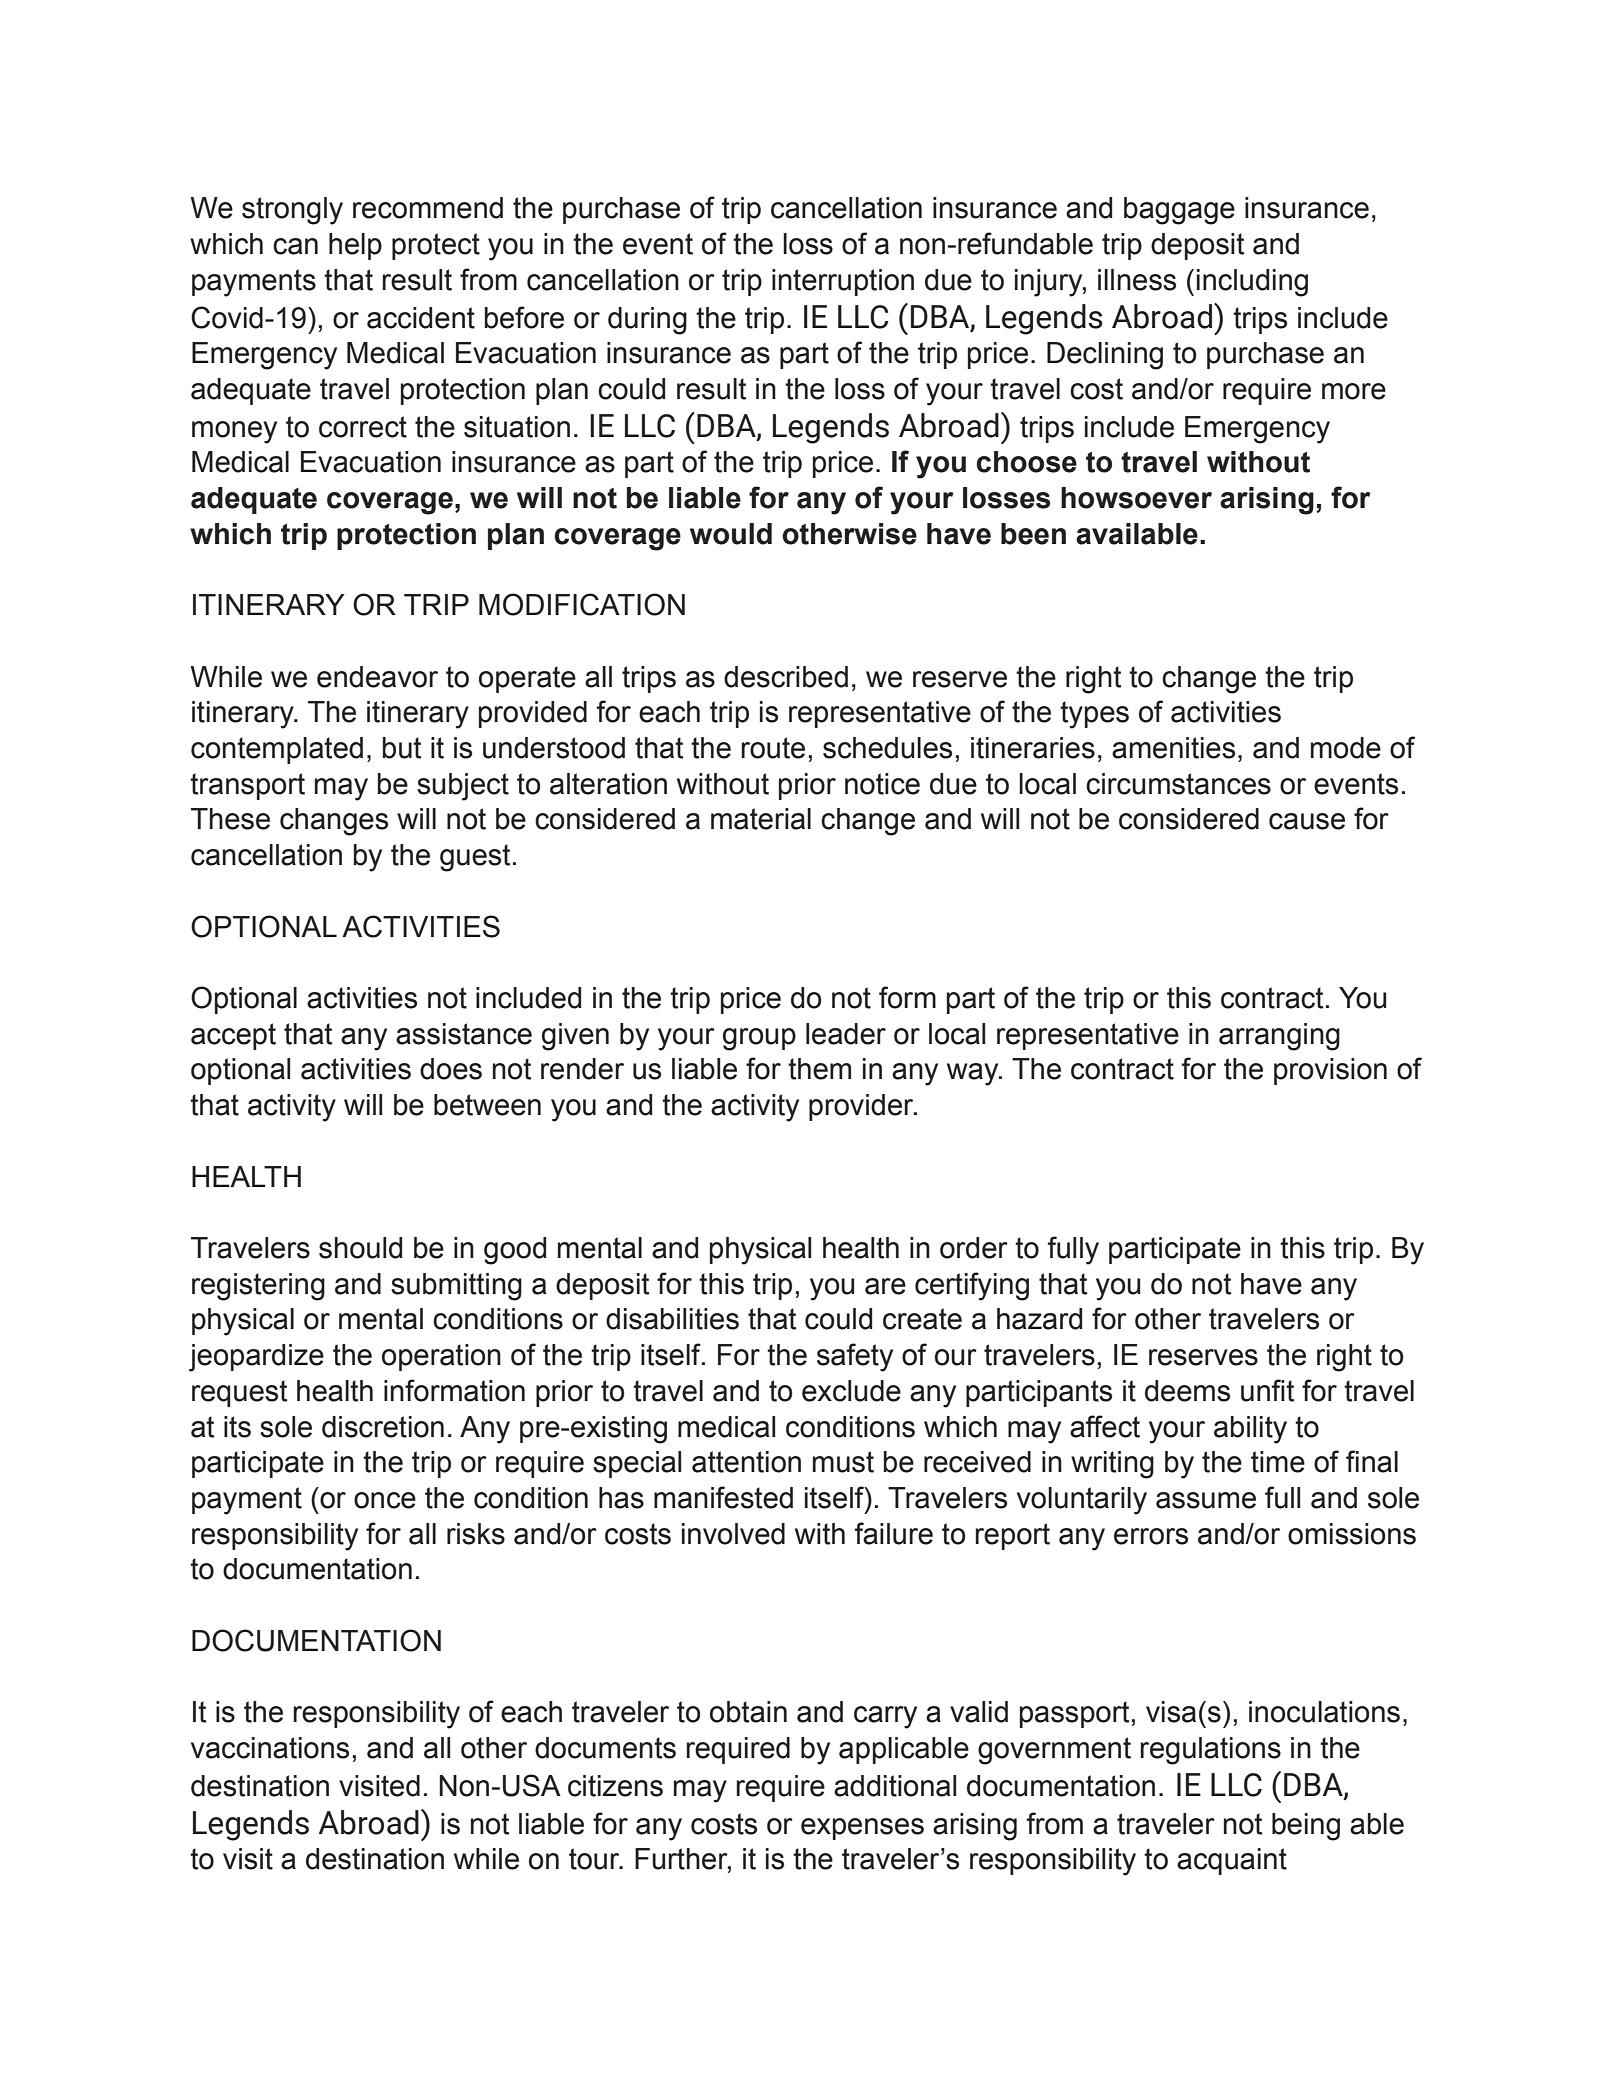 The height and width of the screenshot is (2095, 1619). What do you see at coordinates (1250, 1430) in the screenshot?
I see `ability` at bounding box center [1250, 1430].
